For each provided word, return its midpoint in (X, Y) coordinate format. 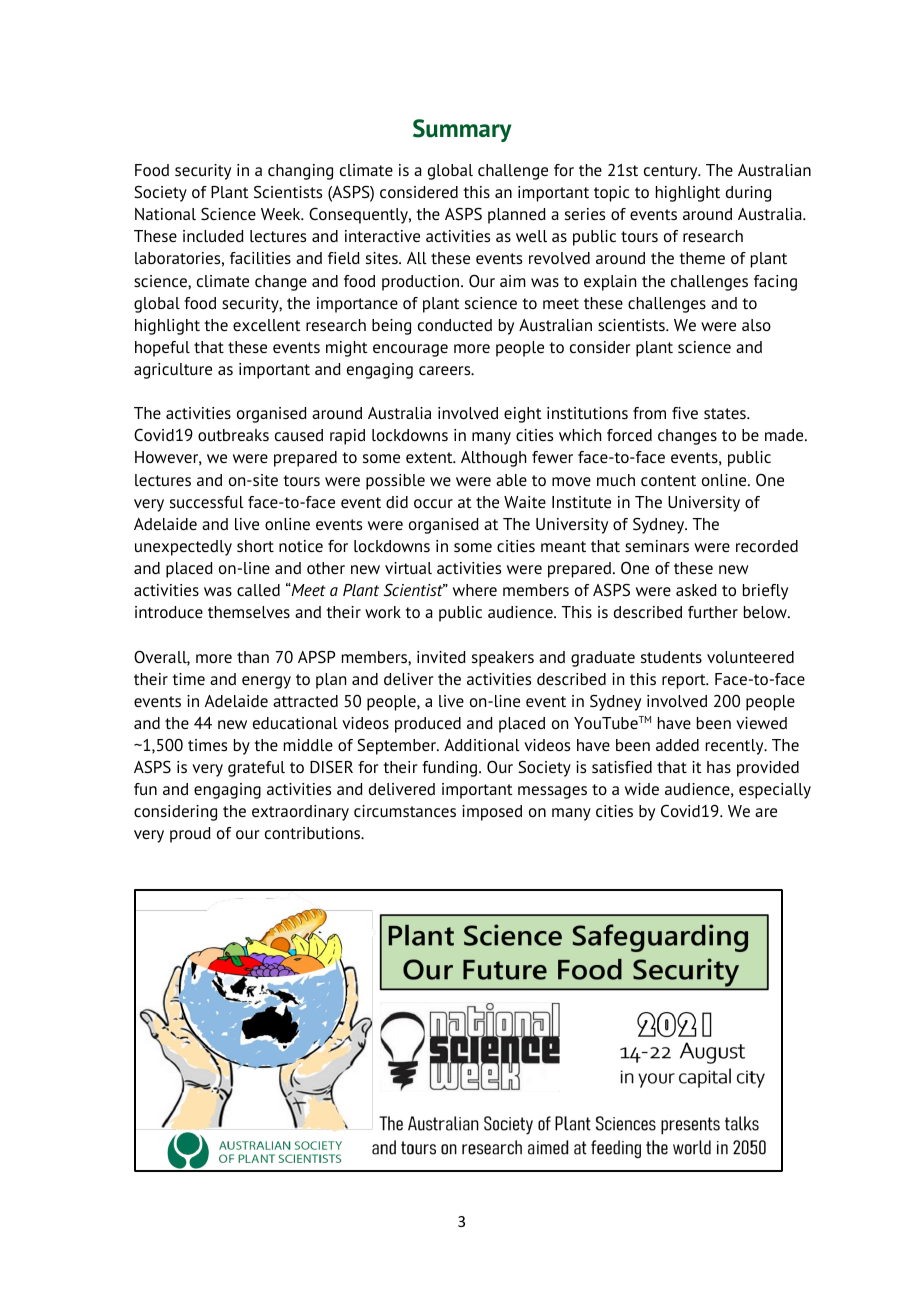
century (672, 172)
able (511, 480)
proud (190, 835)
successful (207, 502)
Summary (462, 130)
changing (300, 172)
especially (775, 791)
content (668, 480)
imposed (492, 813)
